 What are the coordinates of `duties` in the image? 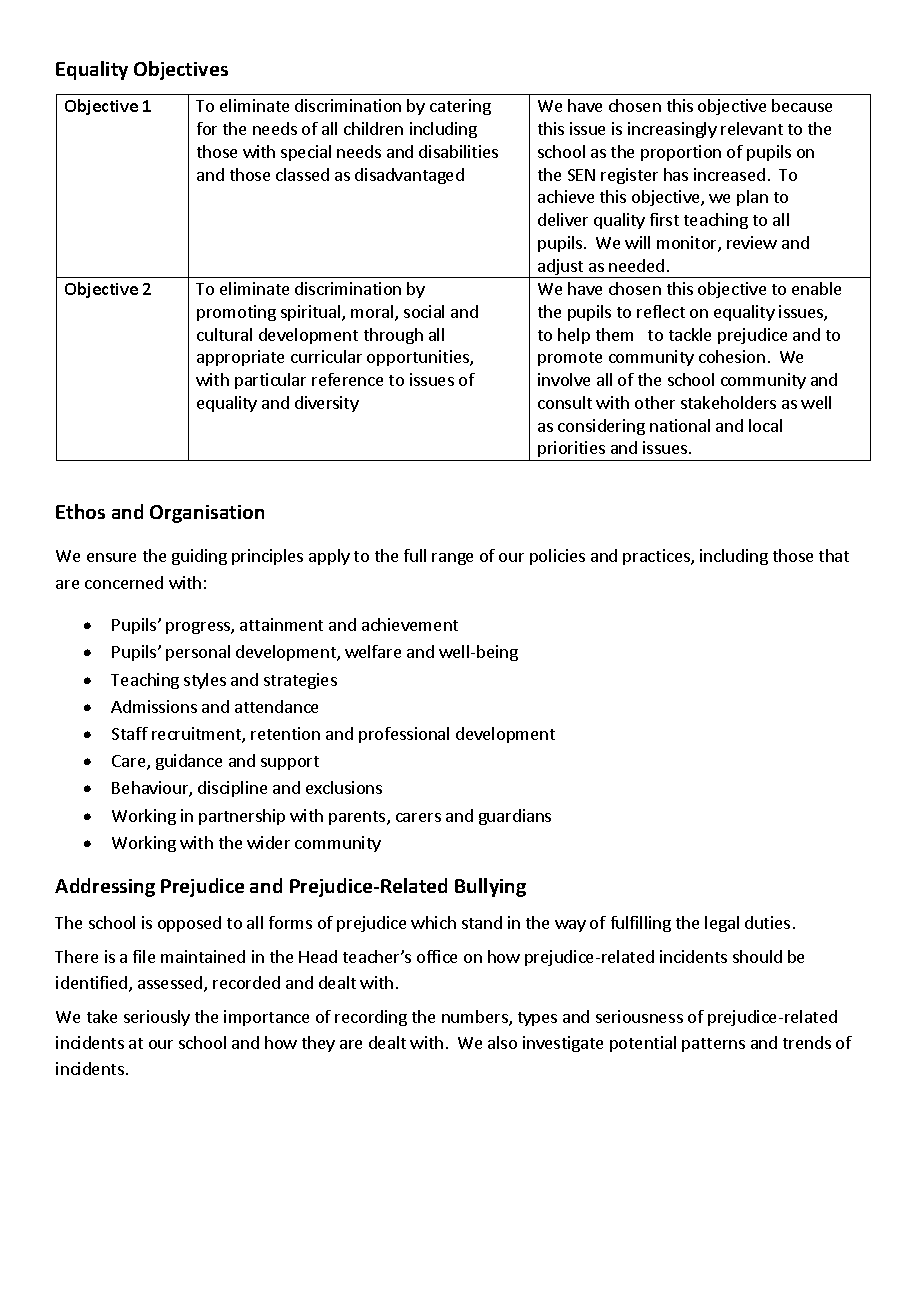 It's located at (767, 922).
